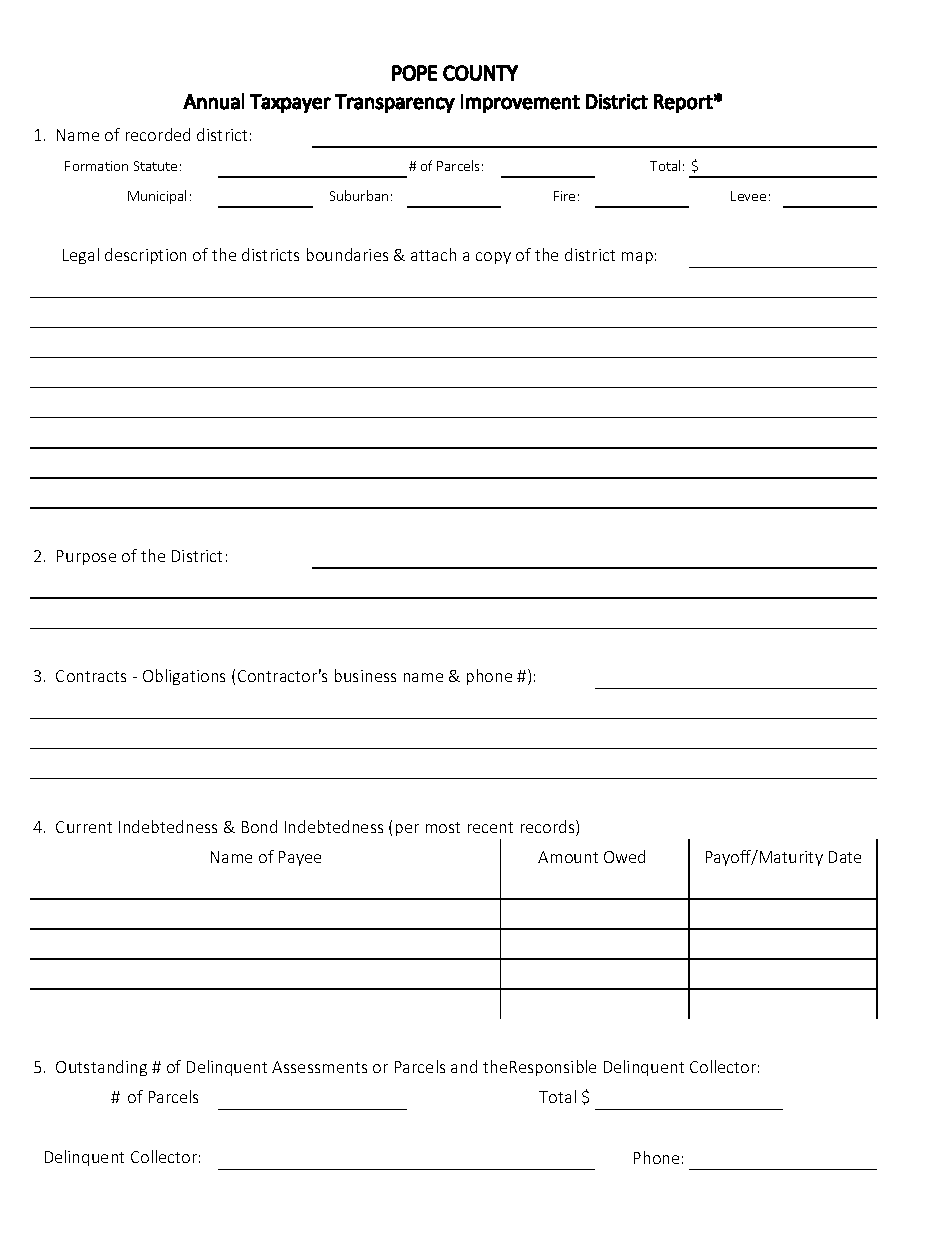 This page has height=1233, width=952. What do you see at coordinates (493, 258) in the page?
I see `copy` at bounding box center [493, 258].
